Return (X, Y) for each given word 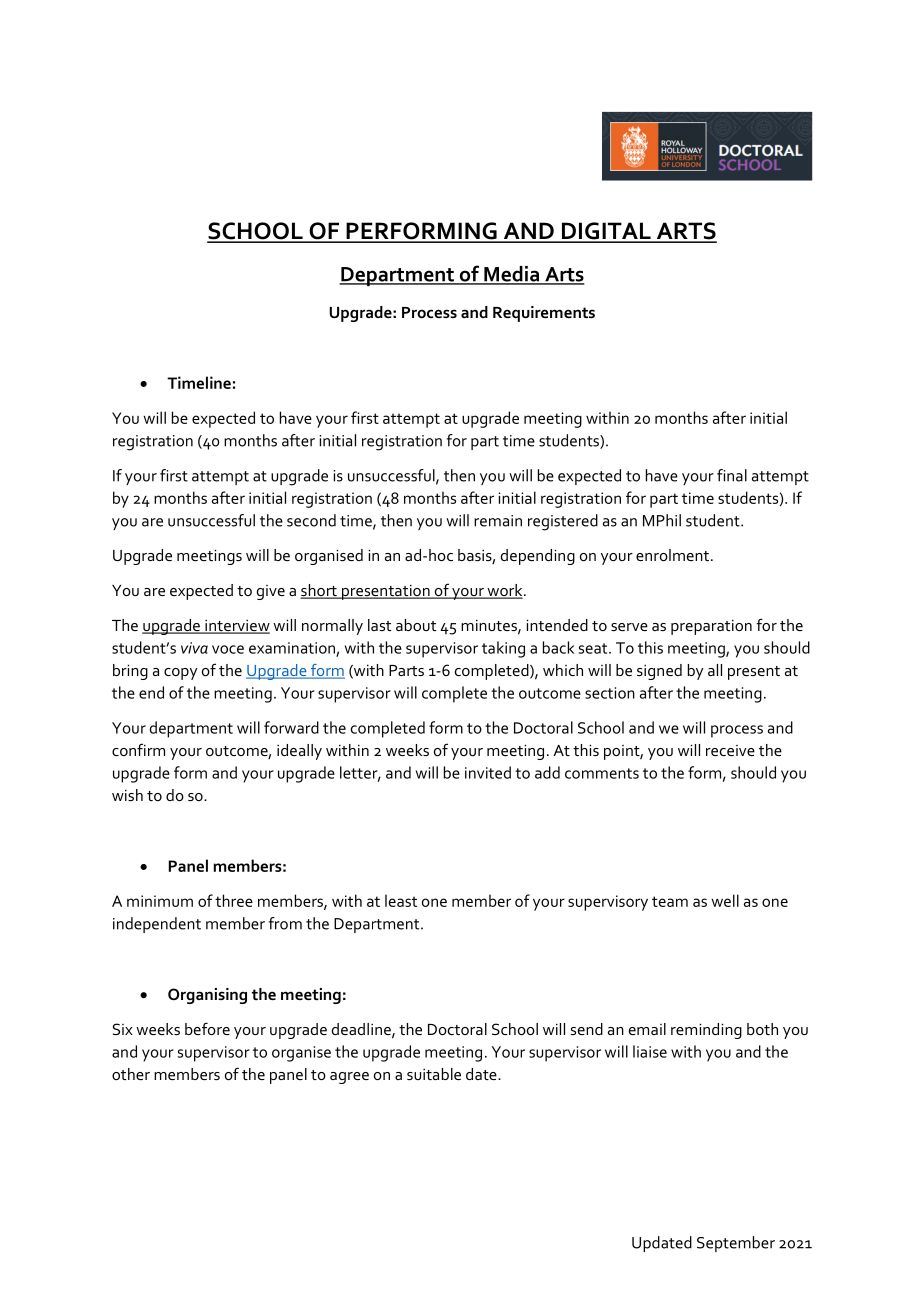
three (234, 900)
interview (236, 627)
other (131, 1074)
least (401, 900)
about (416, 625)
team (670, 901)
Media (512, 275)
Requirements (544, 314)
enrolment (674, 555)
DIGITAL (606, 232)
